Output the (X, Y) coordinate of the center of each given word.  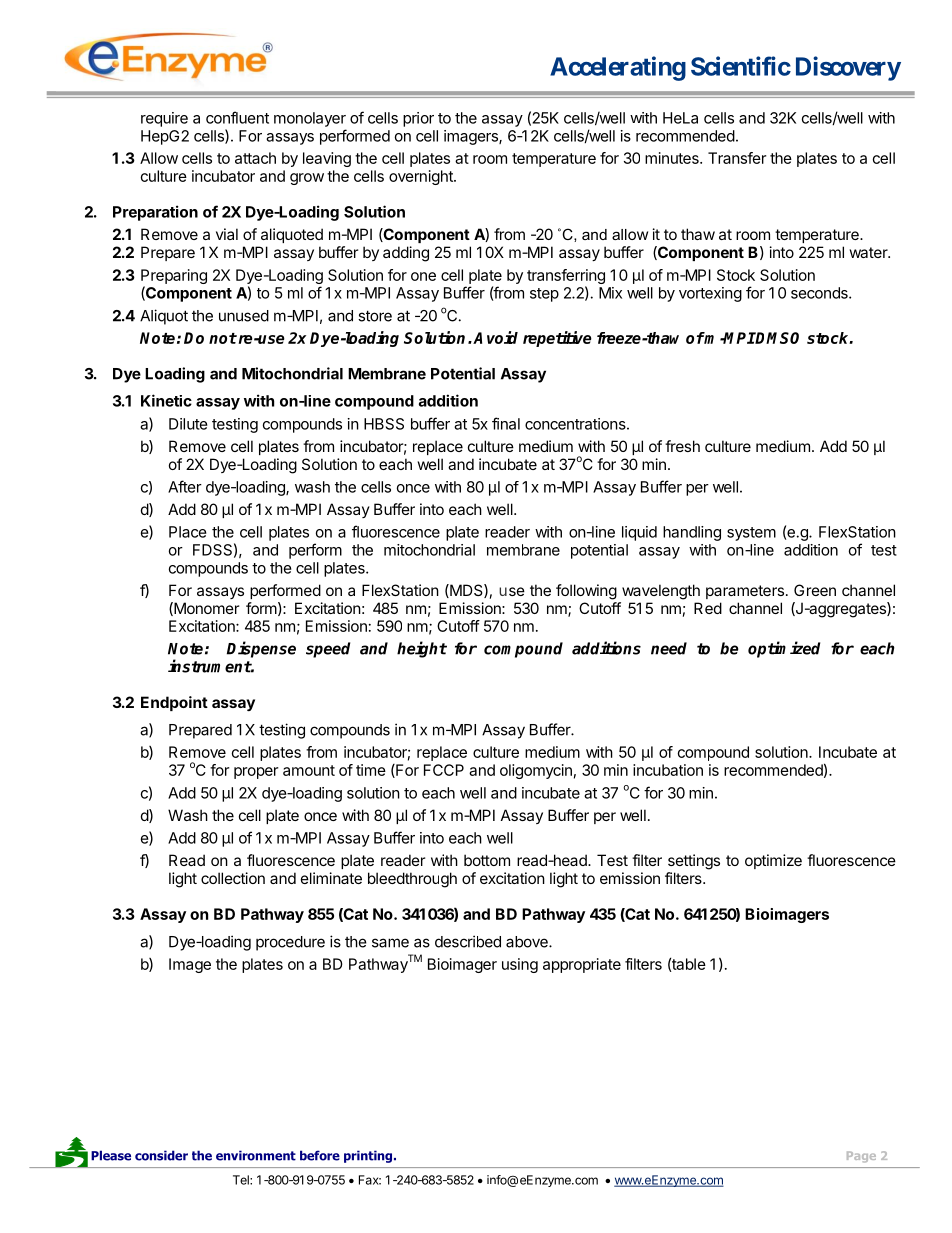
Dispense (261, 649)
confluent (237, 117)
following (586, 592)
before (320, 1155)
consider (161, 1155)
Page (861, 1157)
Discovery (848, 68)
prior (418, 119)
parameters (745, 592)
